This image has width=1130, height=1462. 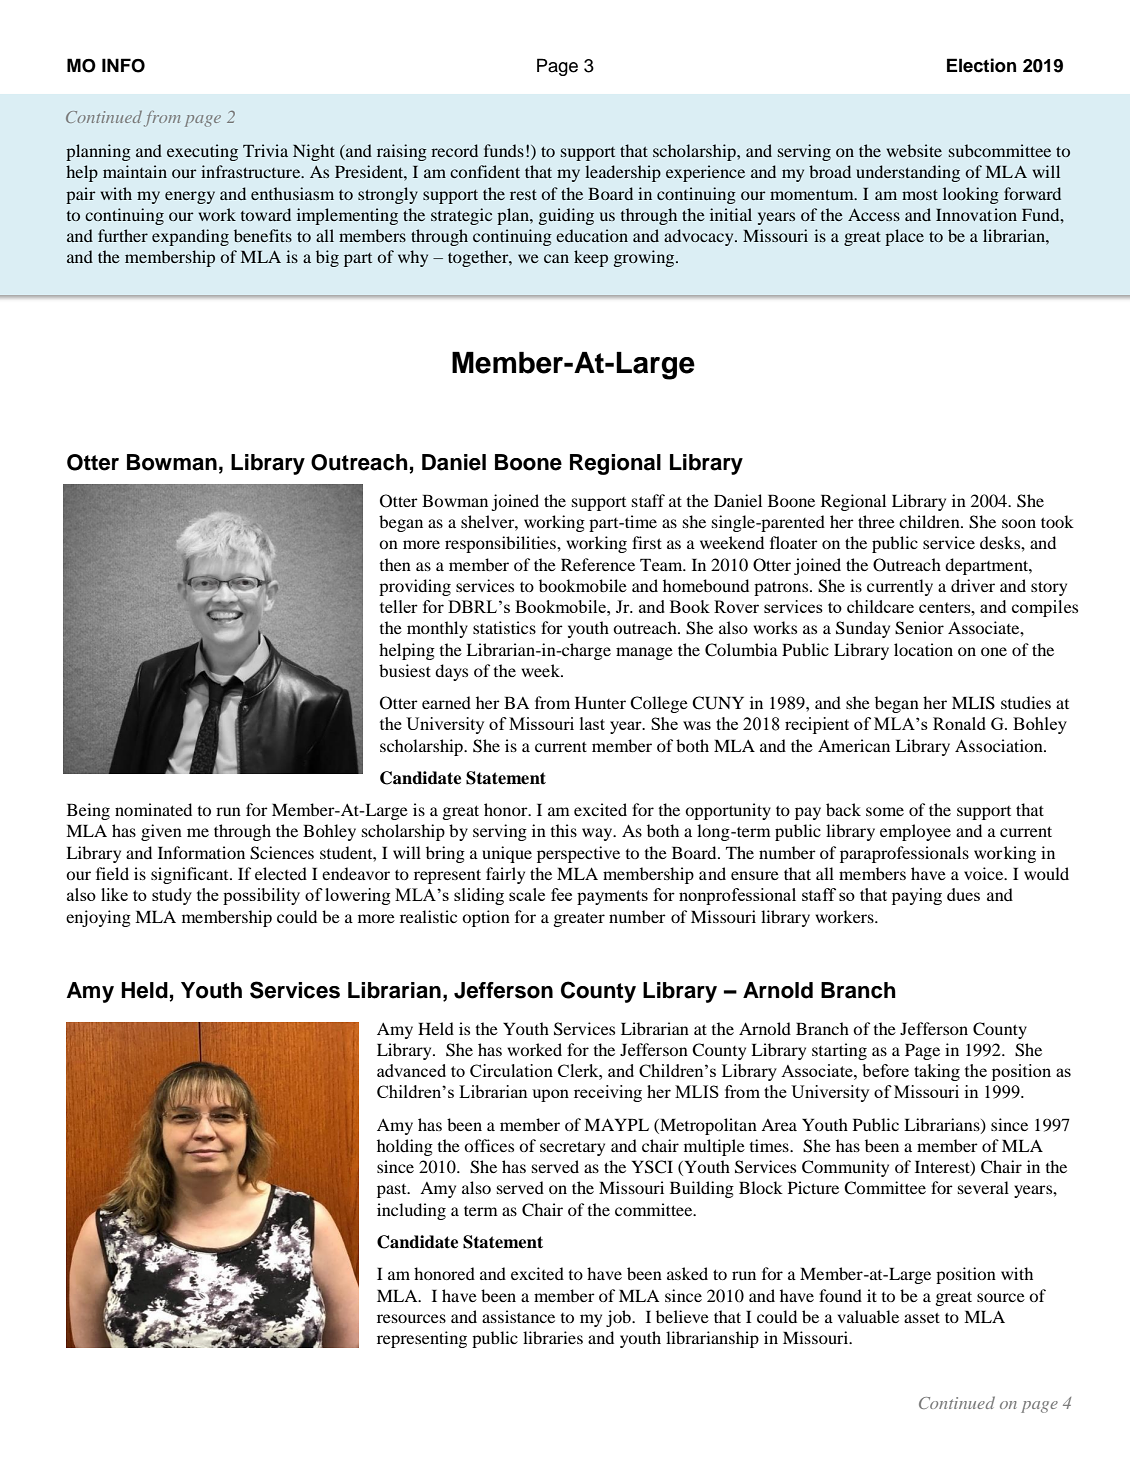 What do you see at coordinates (411, 1211) in the image?
I see `including` at bounding box center [411, 1211].
